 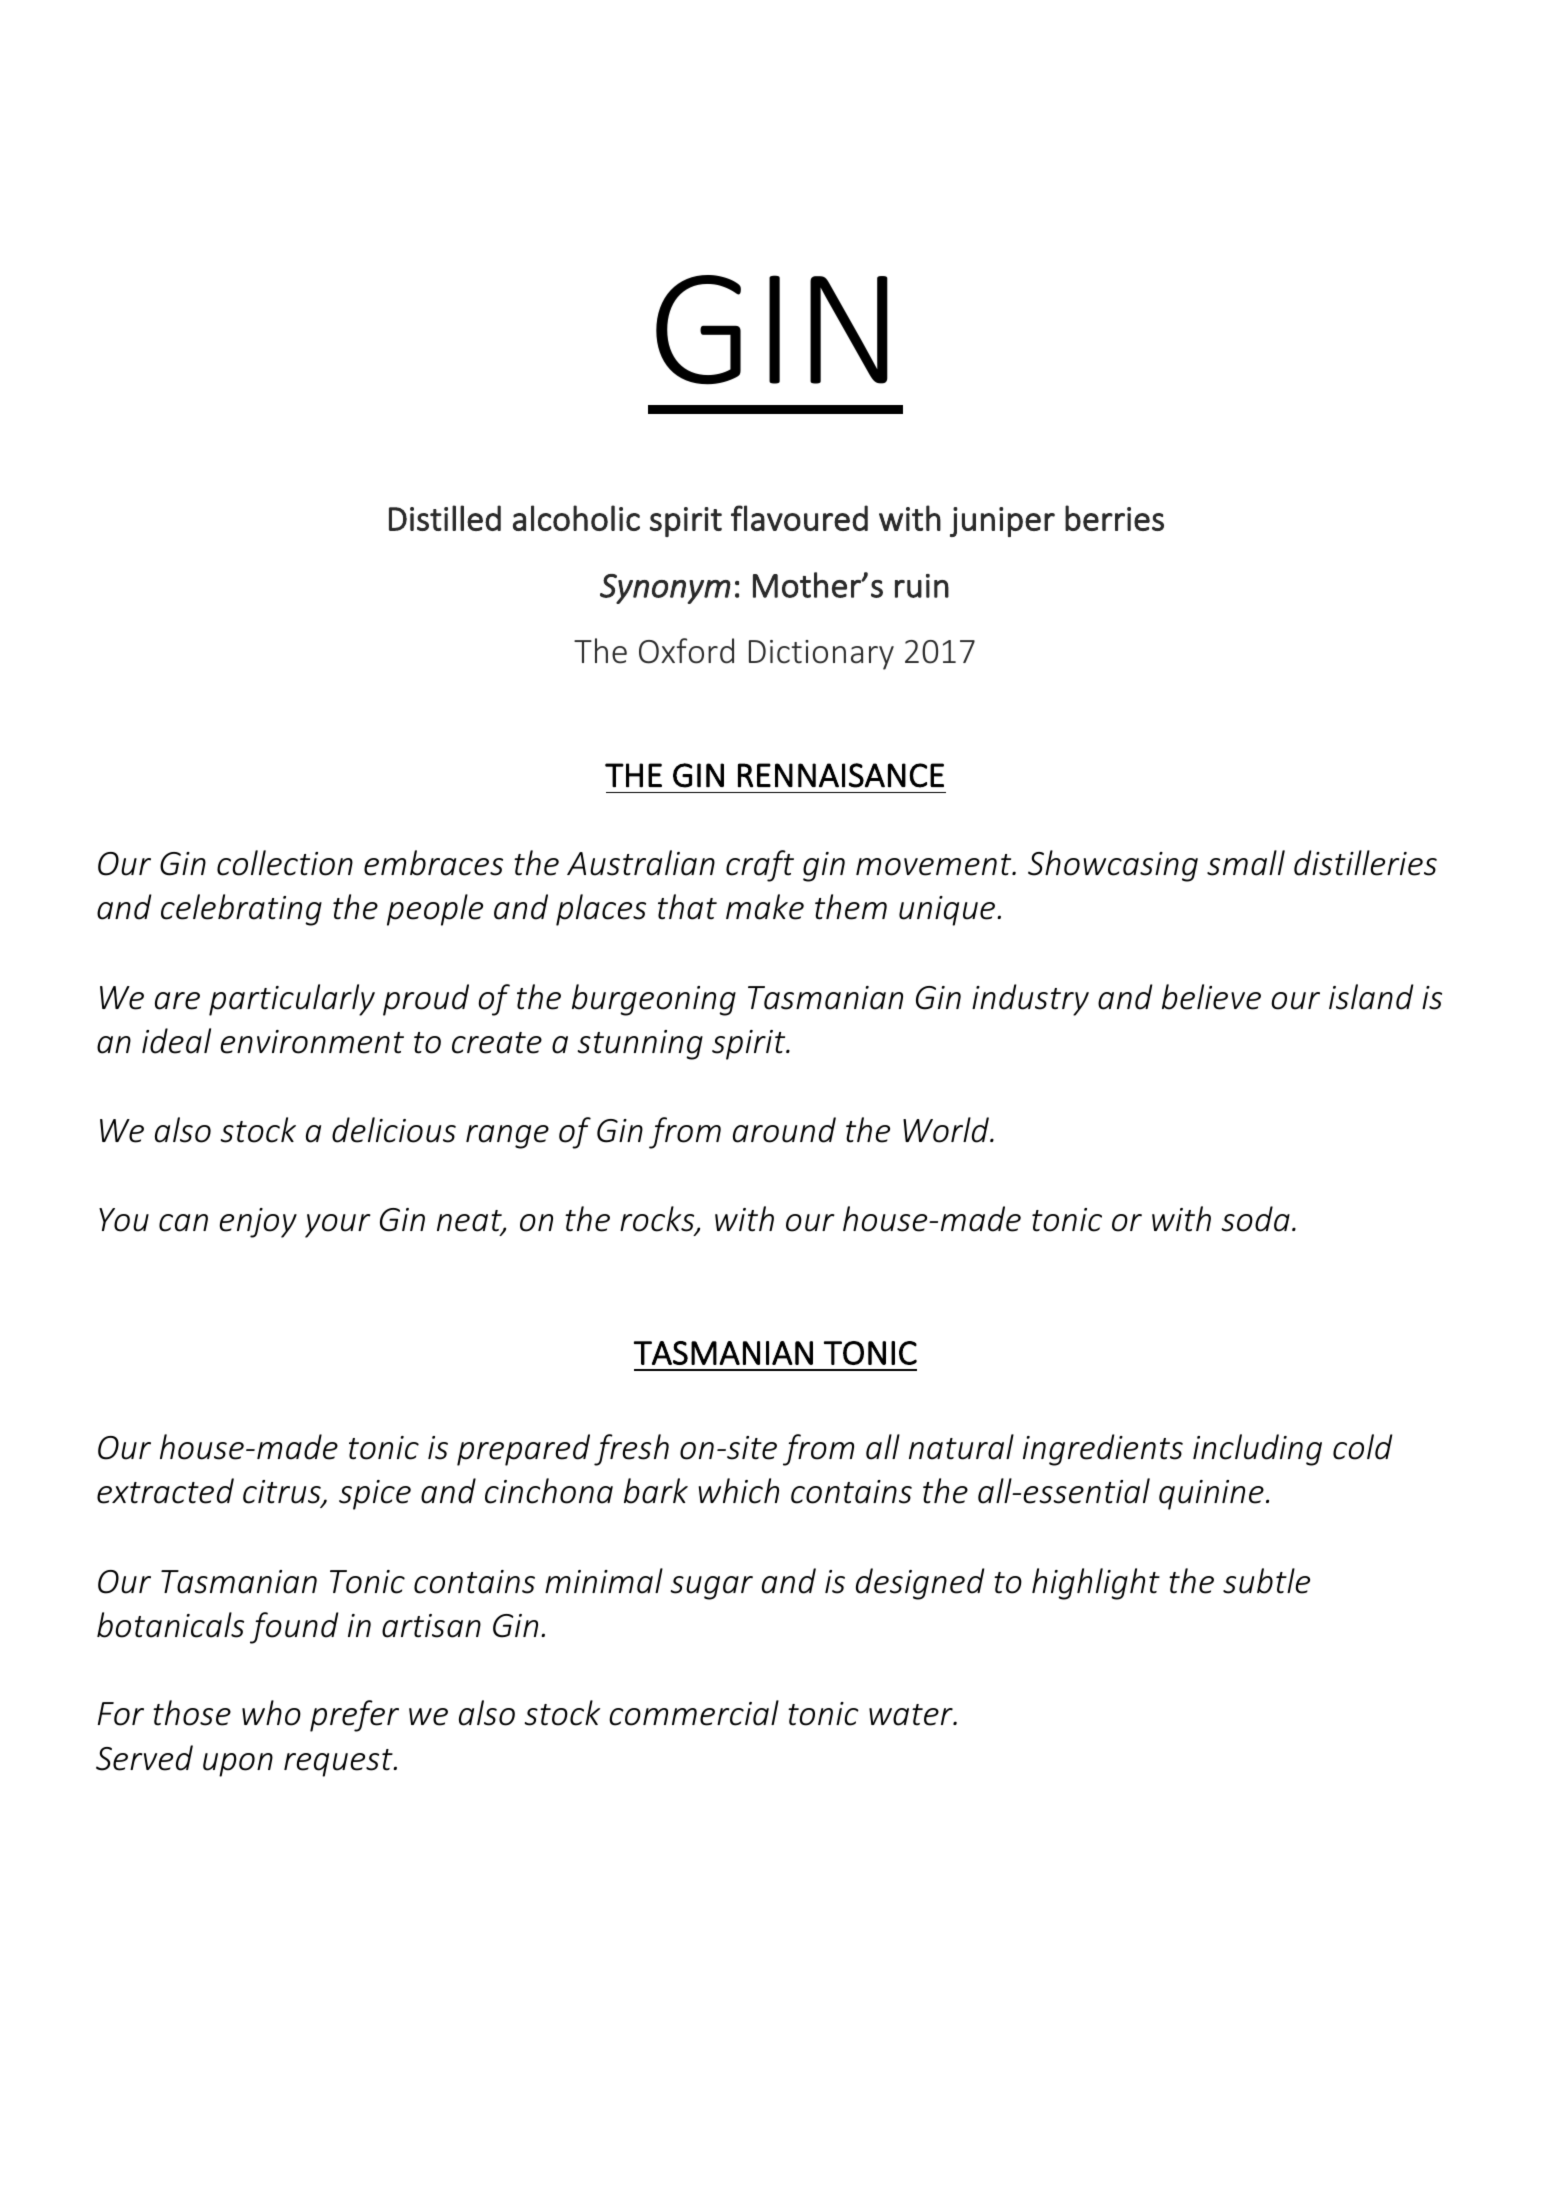 What do you see at coordinates (694, 1713) in the image?
I see `commercial` at bounding box center [694, 1713].
